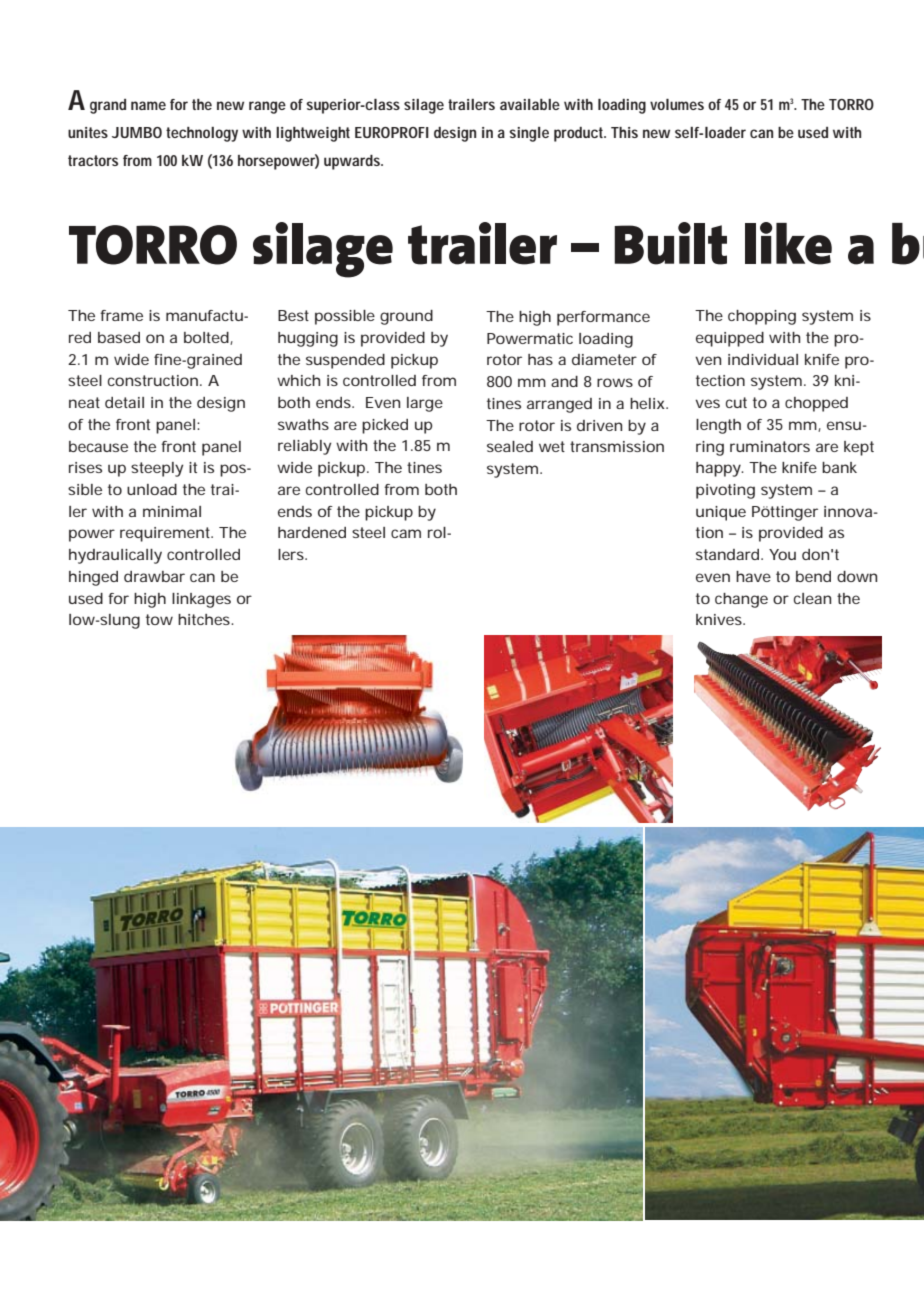 The height and width of the screenshot is (1308, 924). I want to click on length, so click(718, 426).
